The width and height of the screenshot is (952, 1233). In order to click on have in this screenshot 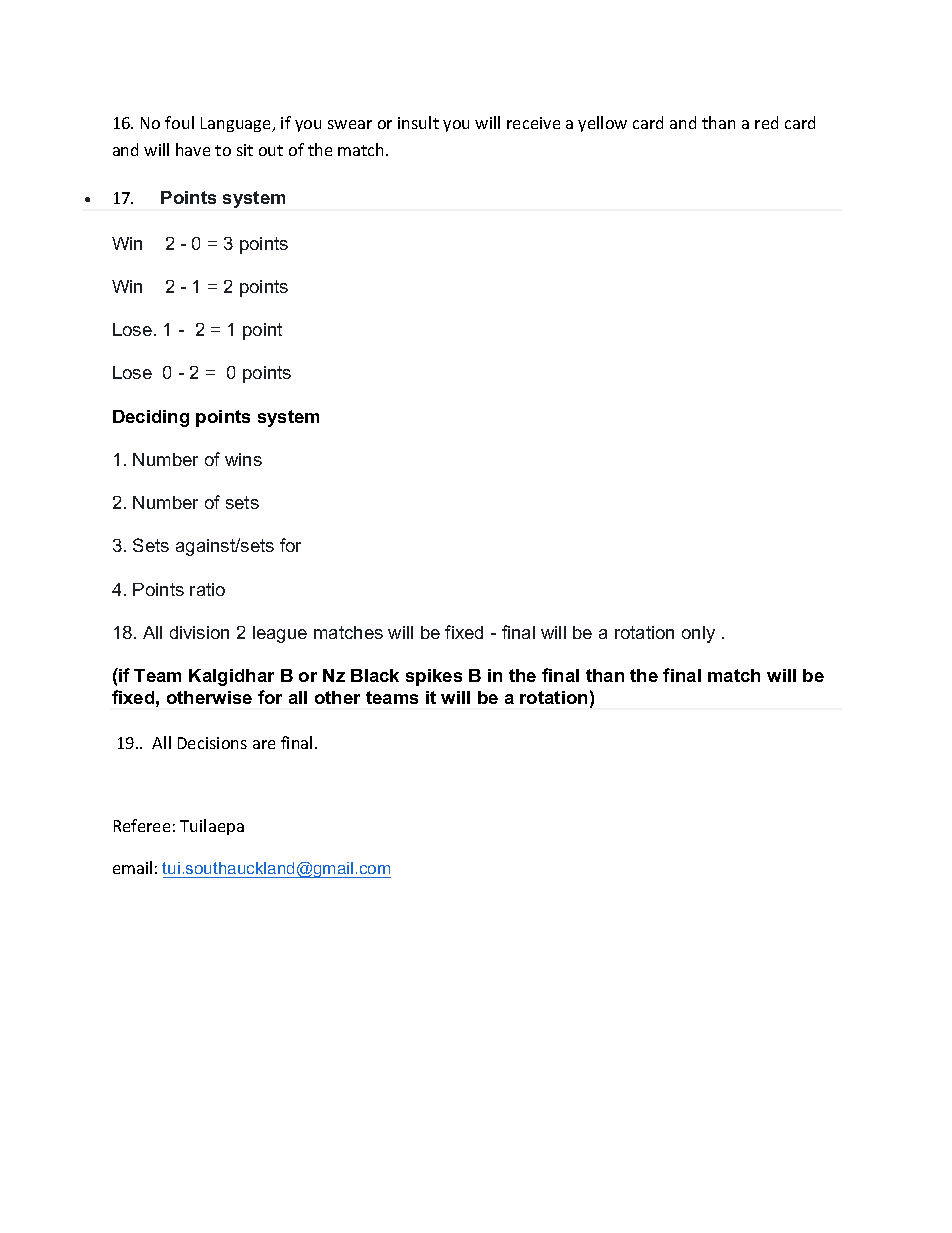, I will do `click(193, 149)`.
